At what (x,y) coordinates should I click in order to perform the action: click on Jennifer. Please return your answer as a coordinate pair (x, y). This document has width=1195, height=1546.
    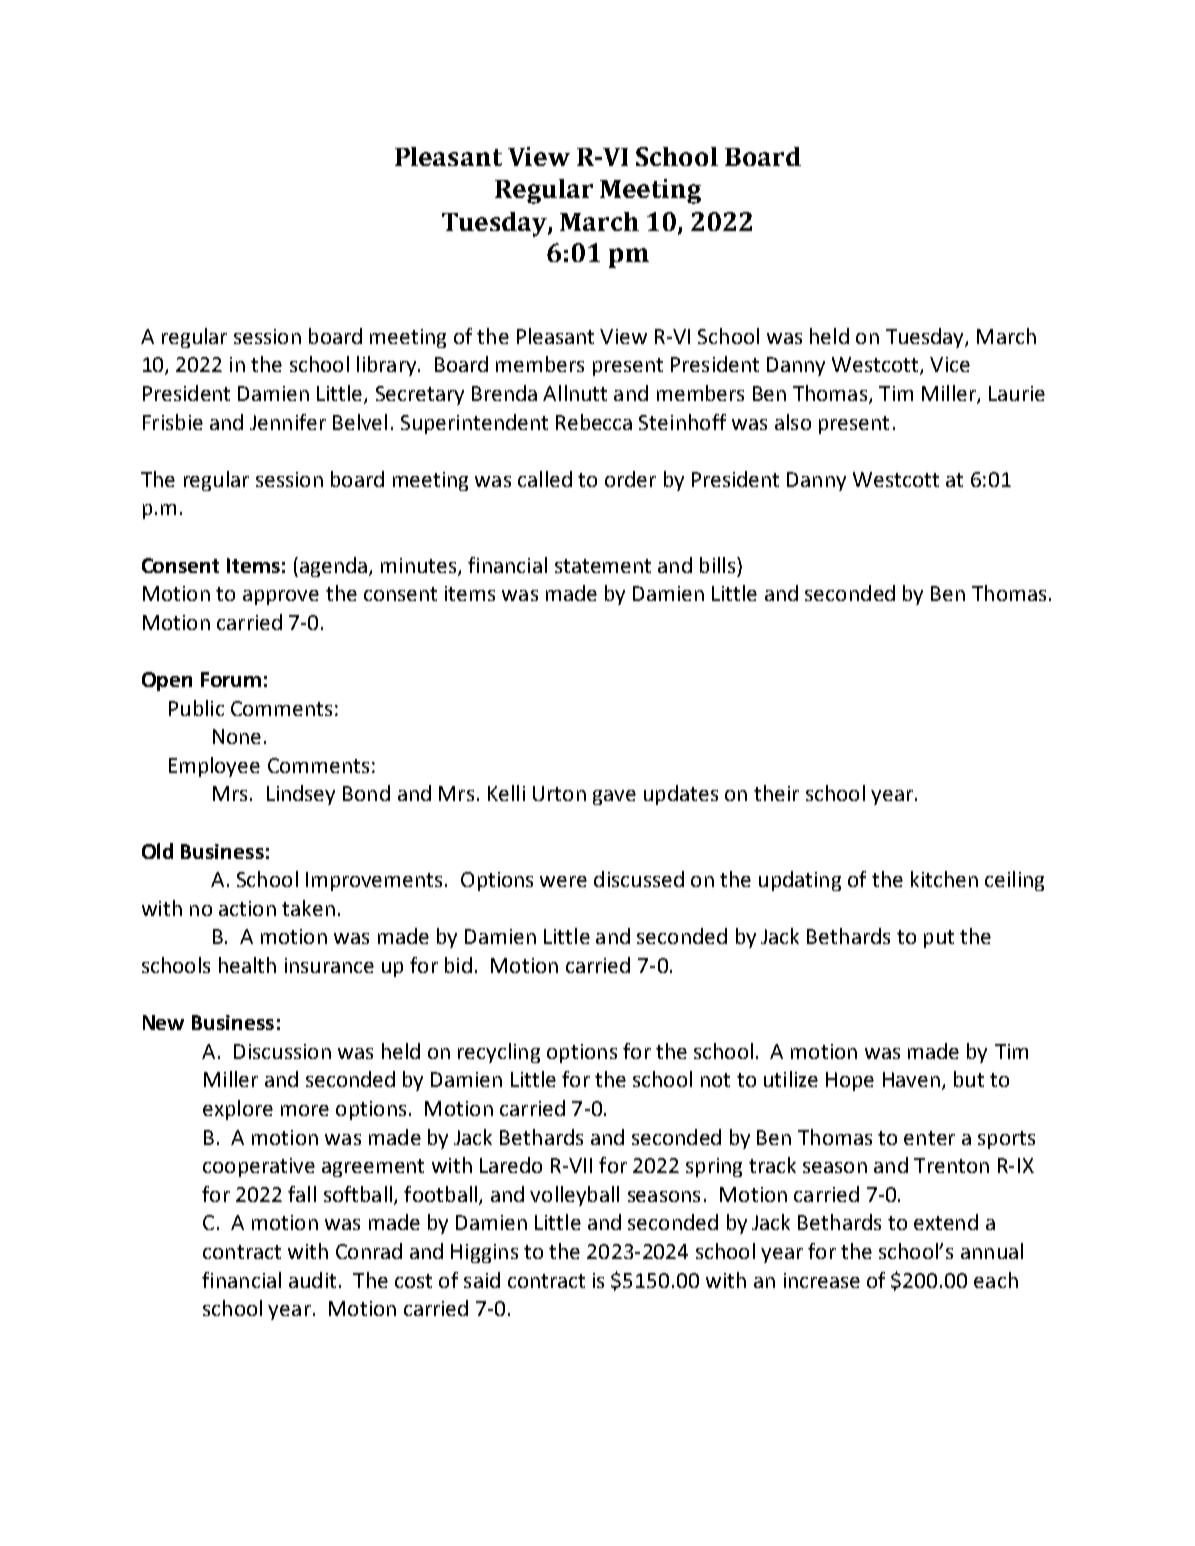
    Looking at the image, I should click on (288, 422).
